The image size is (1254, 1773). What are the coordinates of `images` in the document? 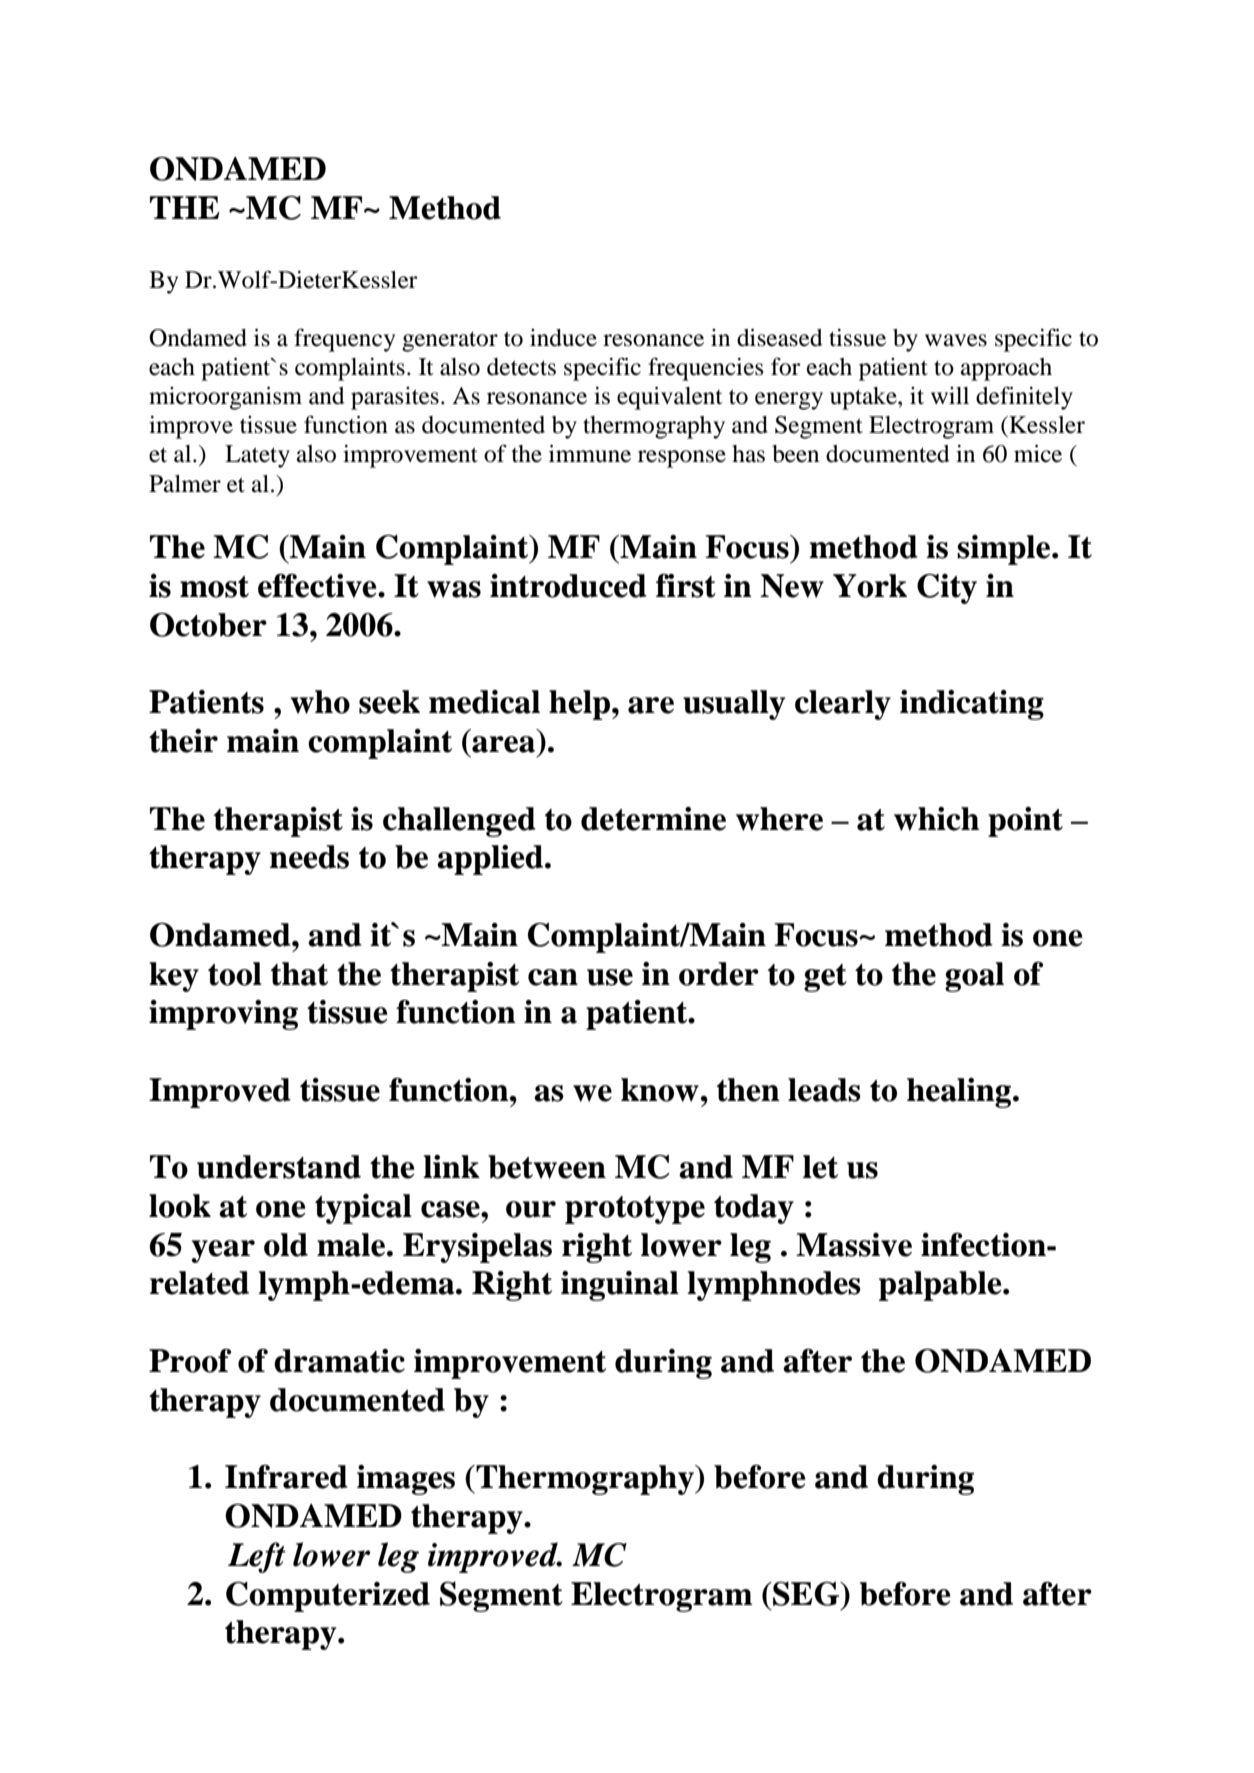 It's located at (406, 1480).
